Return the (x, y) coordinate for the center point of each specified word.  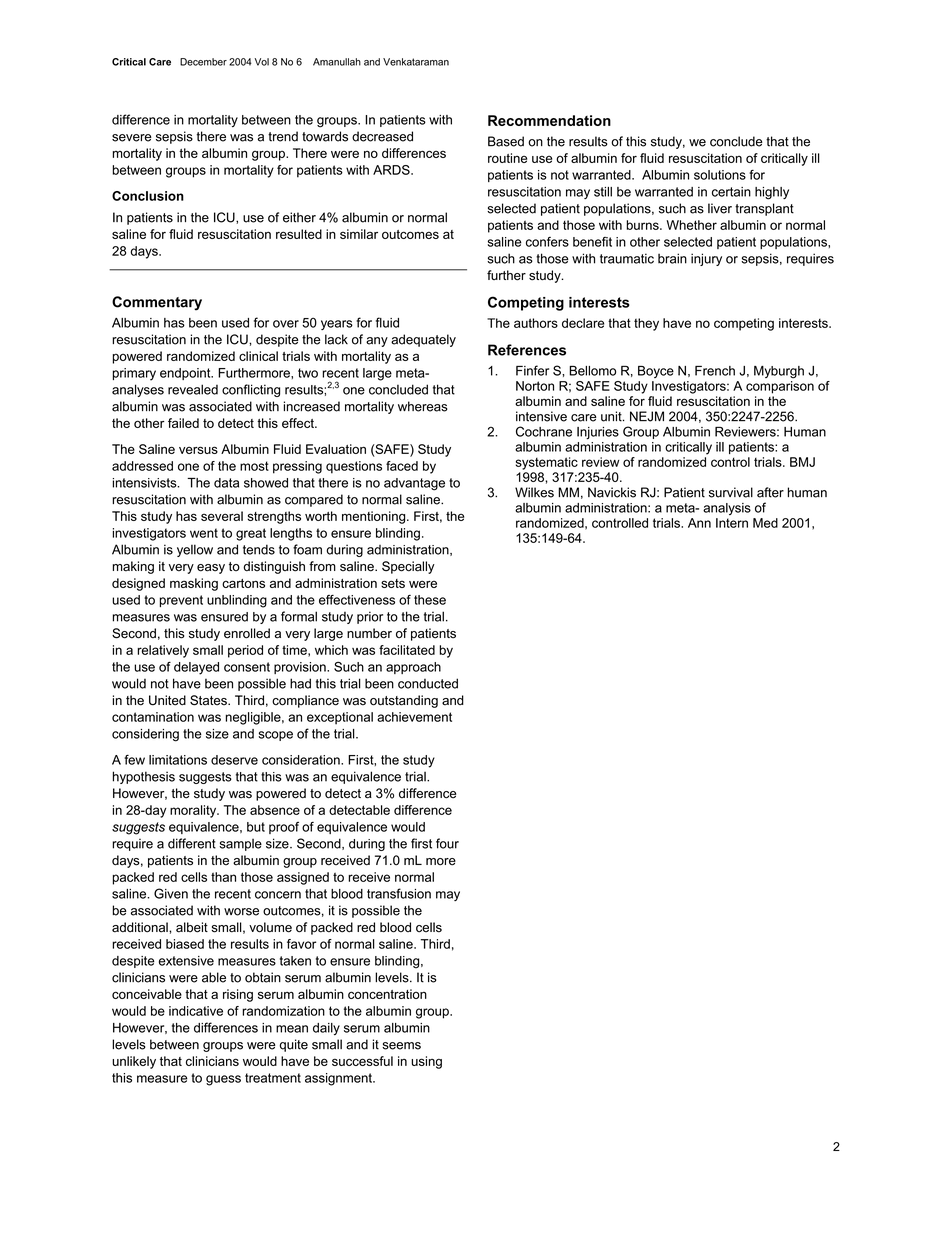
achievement (414, 717)
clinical (258, 356)
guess (223, 1080)
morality (194, 811)
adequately (423, 340)
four (447, 843)
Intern (732, 523)
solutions (720, 175)
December (203, 62)
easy (211, 569)
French (715, 371)
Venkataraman (416, 62)
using (426, 1062)
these (430, 600)
